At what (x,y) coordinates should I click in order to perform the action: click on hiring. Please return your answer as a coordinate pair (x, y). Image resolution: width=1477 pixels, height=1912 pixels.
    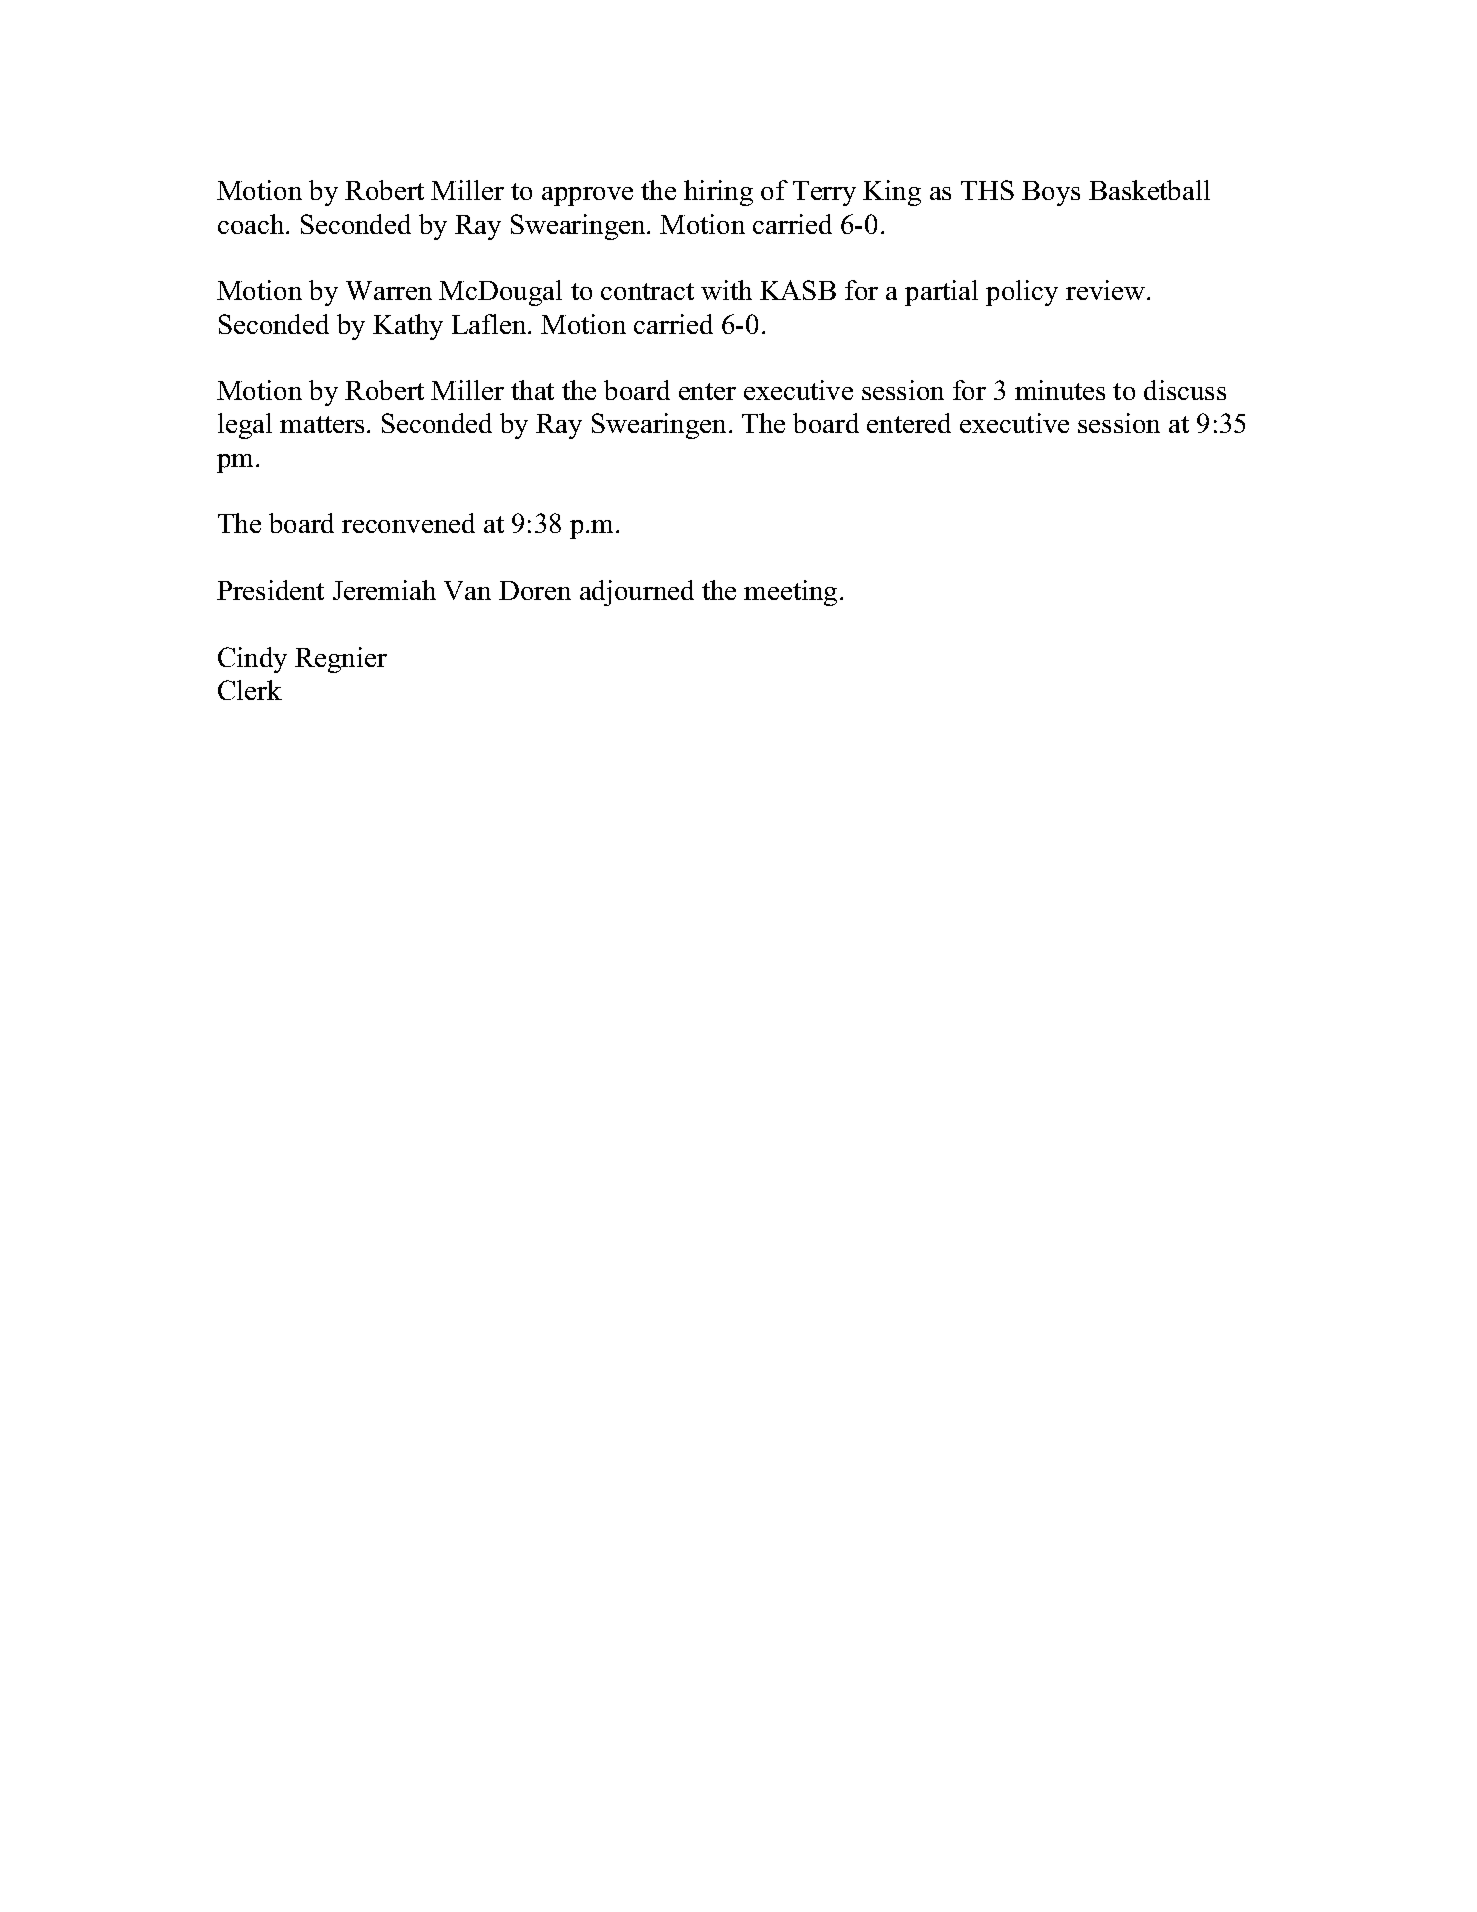
    Looking at the image, I should click on (718, 193).
